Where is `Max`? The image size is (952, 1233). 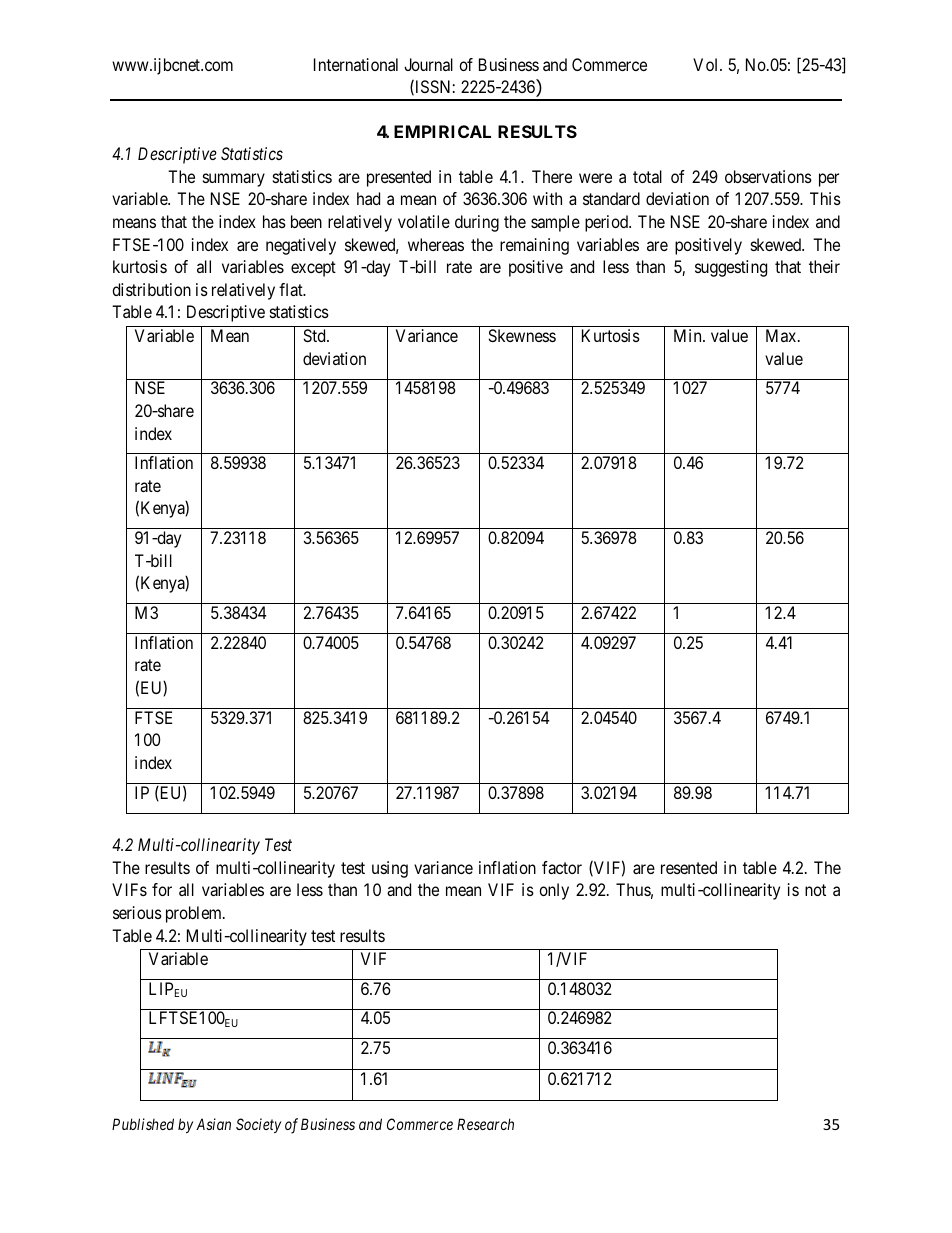
Max is located at coordinates (782, 335).
